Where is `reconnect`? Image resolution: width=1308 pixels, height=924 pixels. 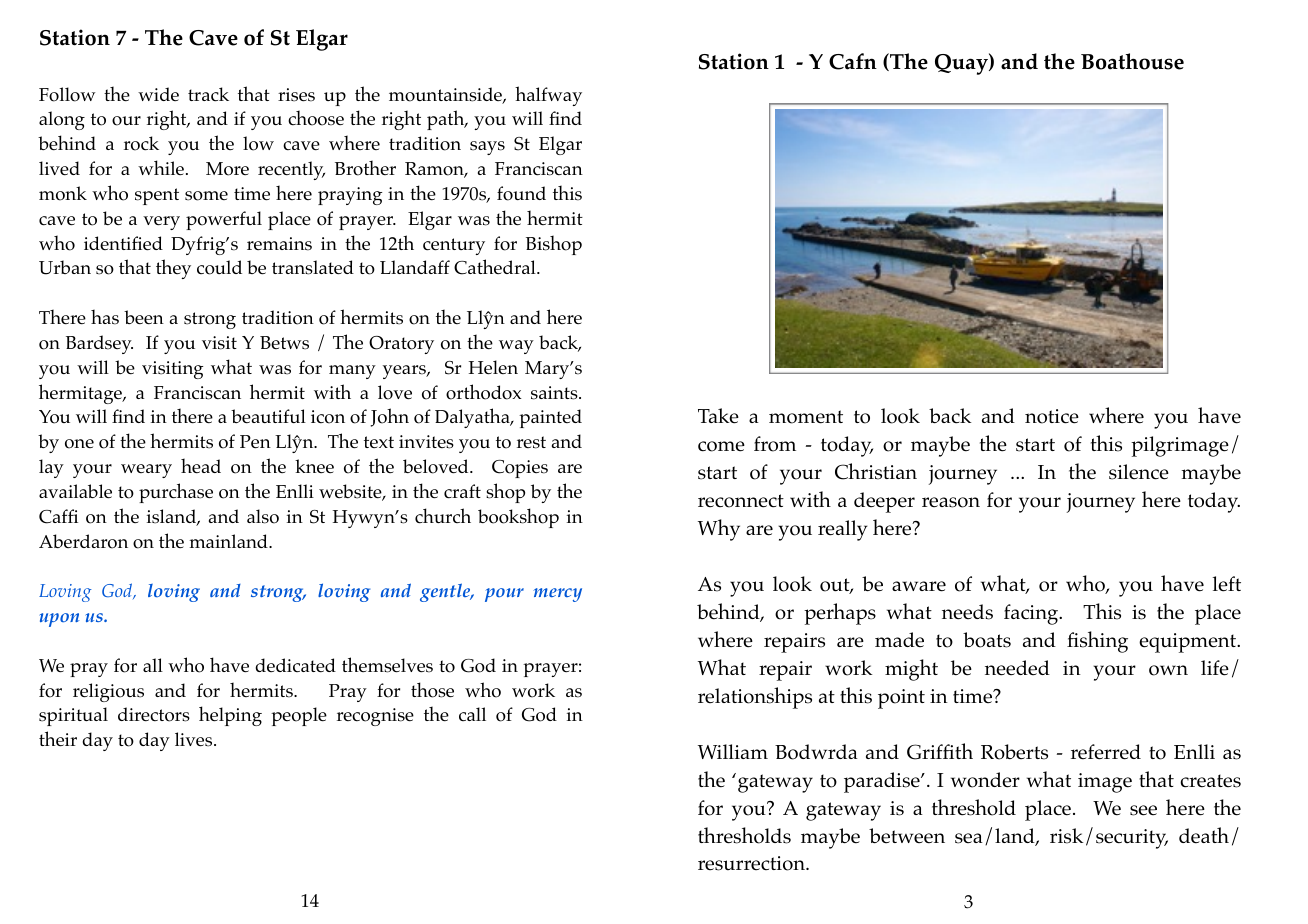 reconnect is located at coordinates (741, 501).
